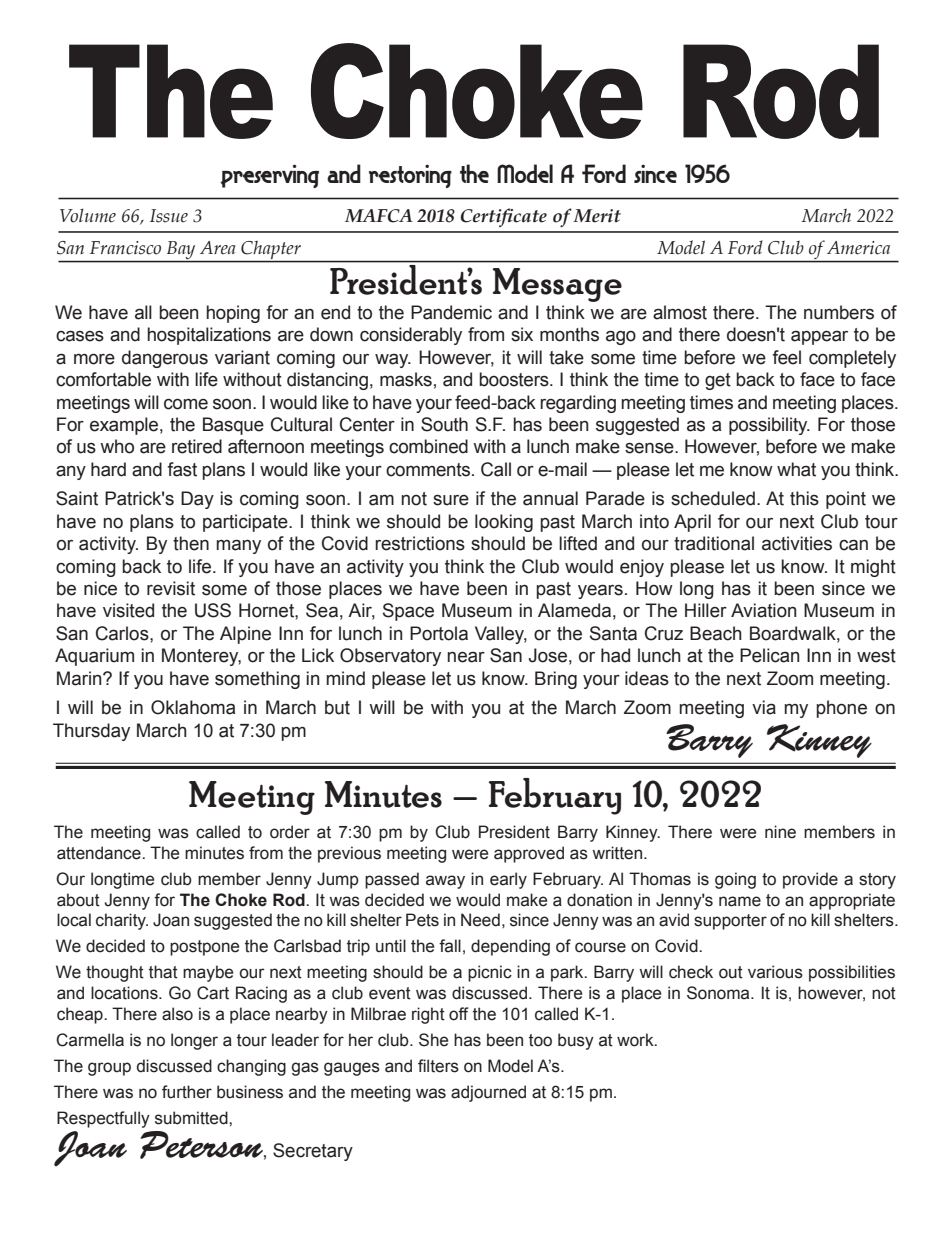  What do you see at coordinates (410, 176) in the image?
I see `restoring` at bounding box center [410, 176].
